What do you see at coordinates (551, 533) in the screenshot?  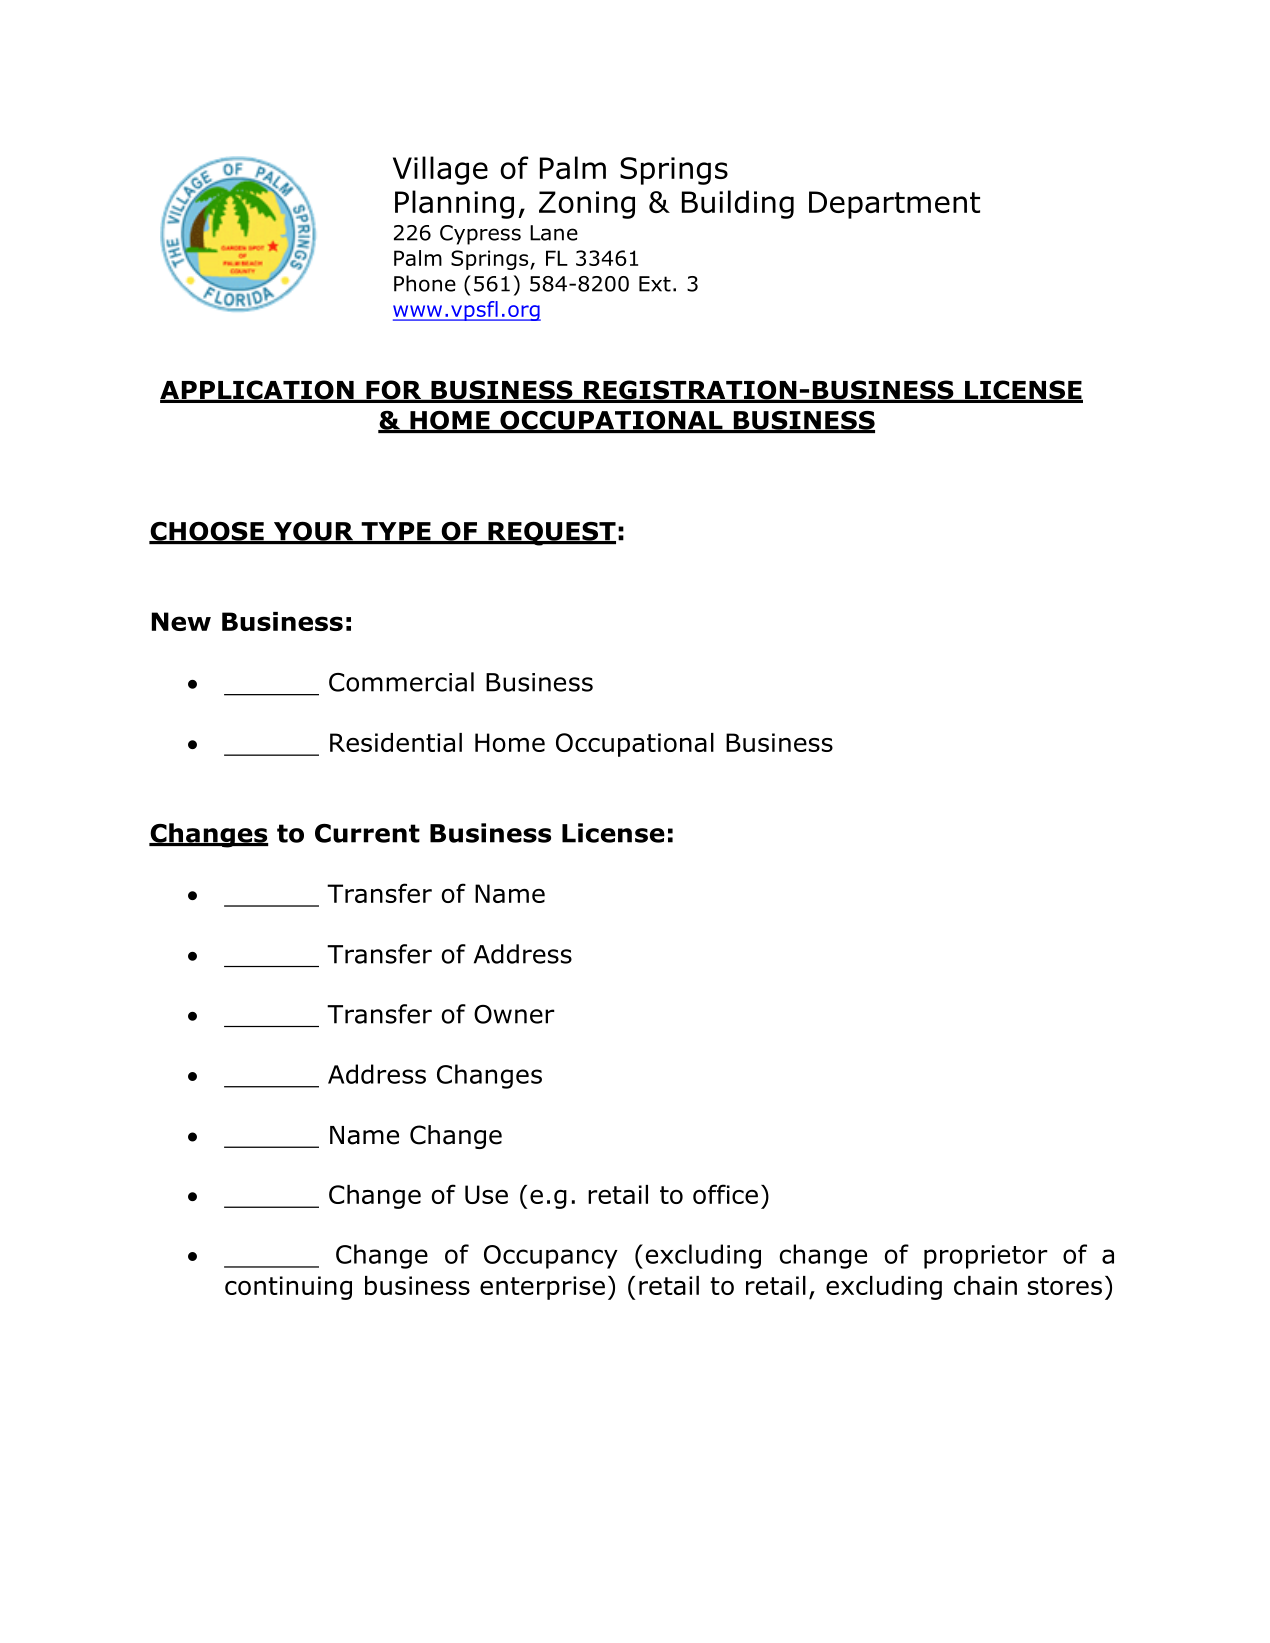 I see `REQUEST` at bounding box center [551, 533].
